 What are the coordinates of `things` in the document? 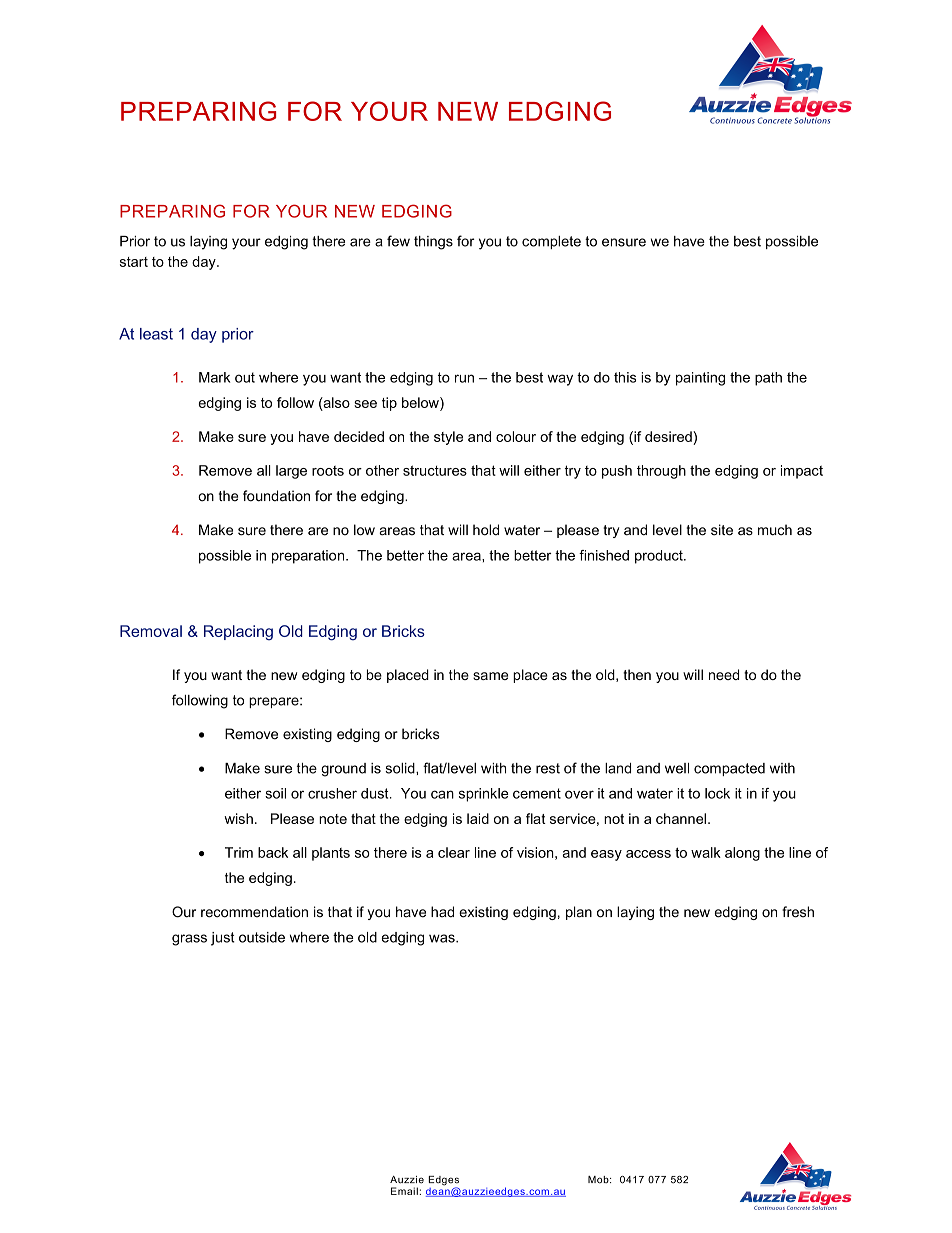 It's located at (433, 243).
